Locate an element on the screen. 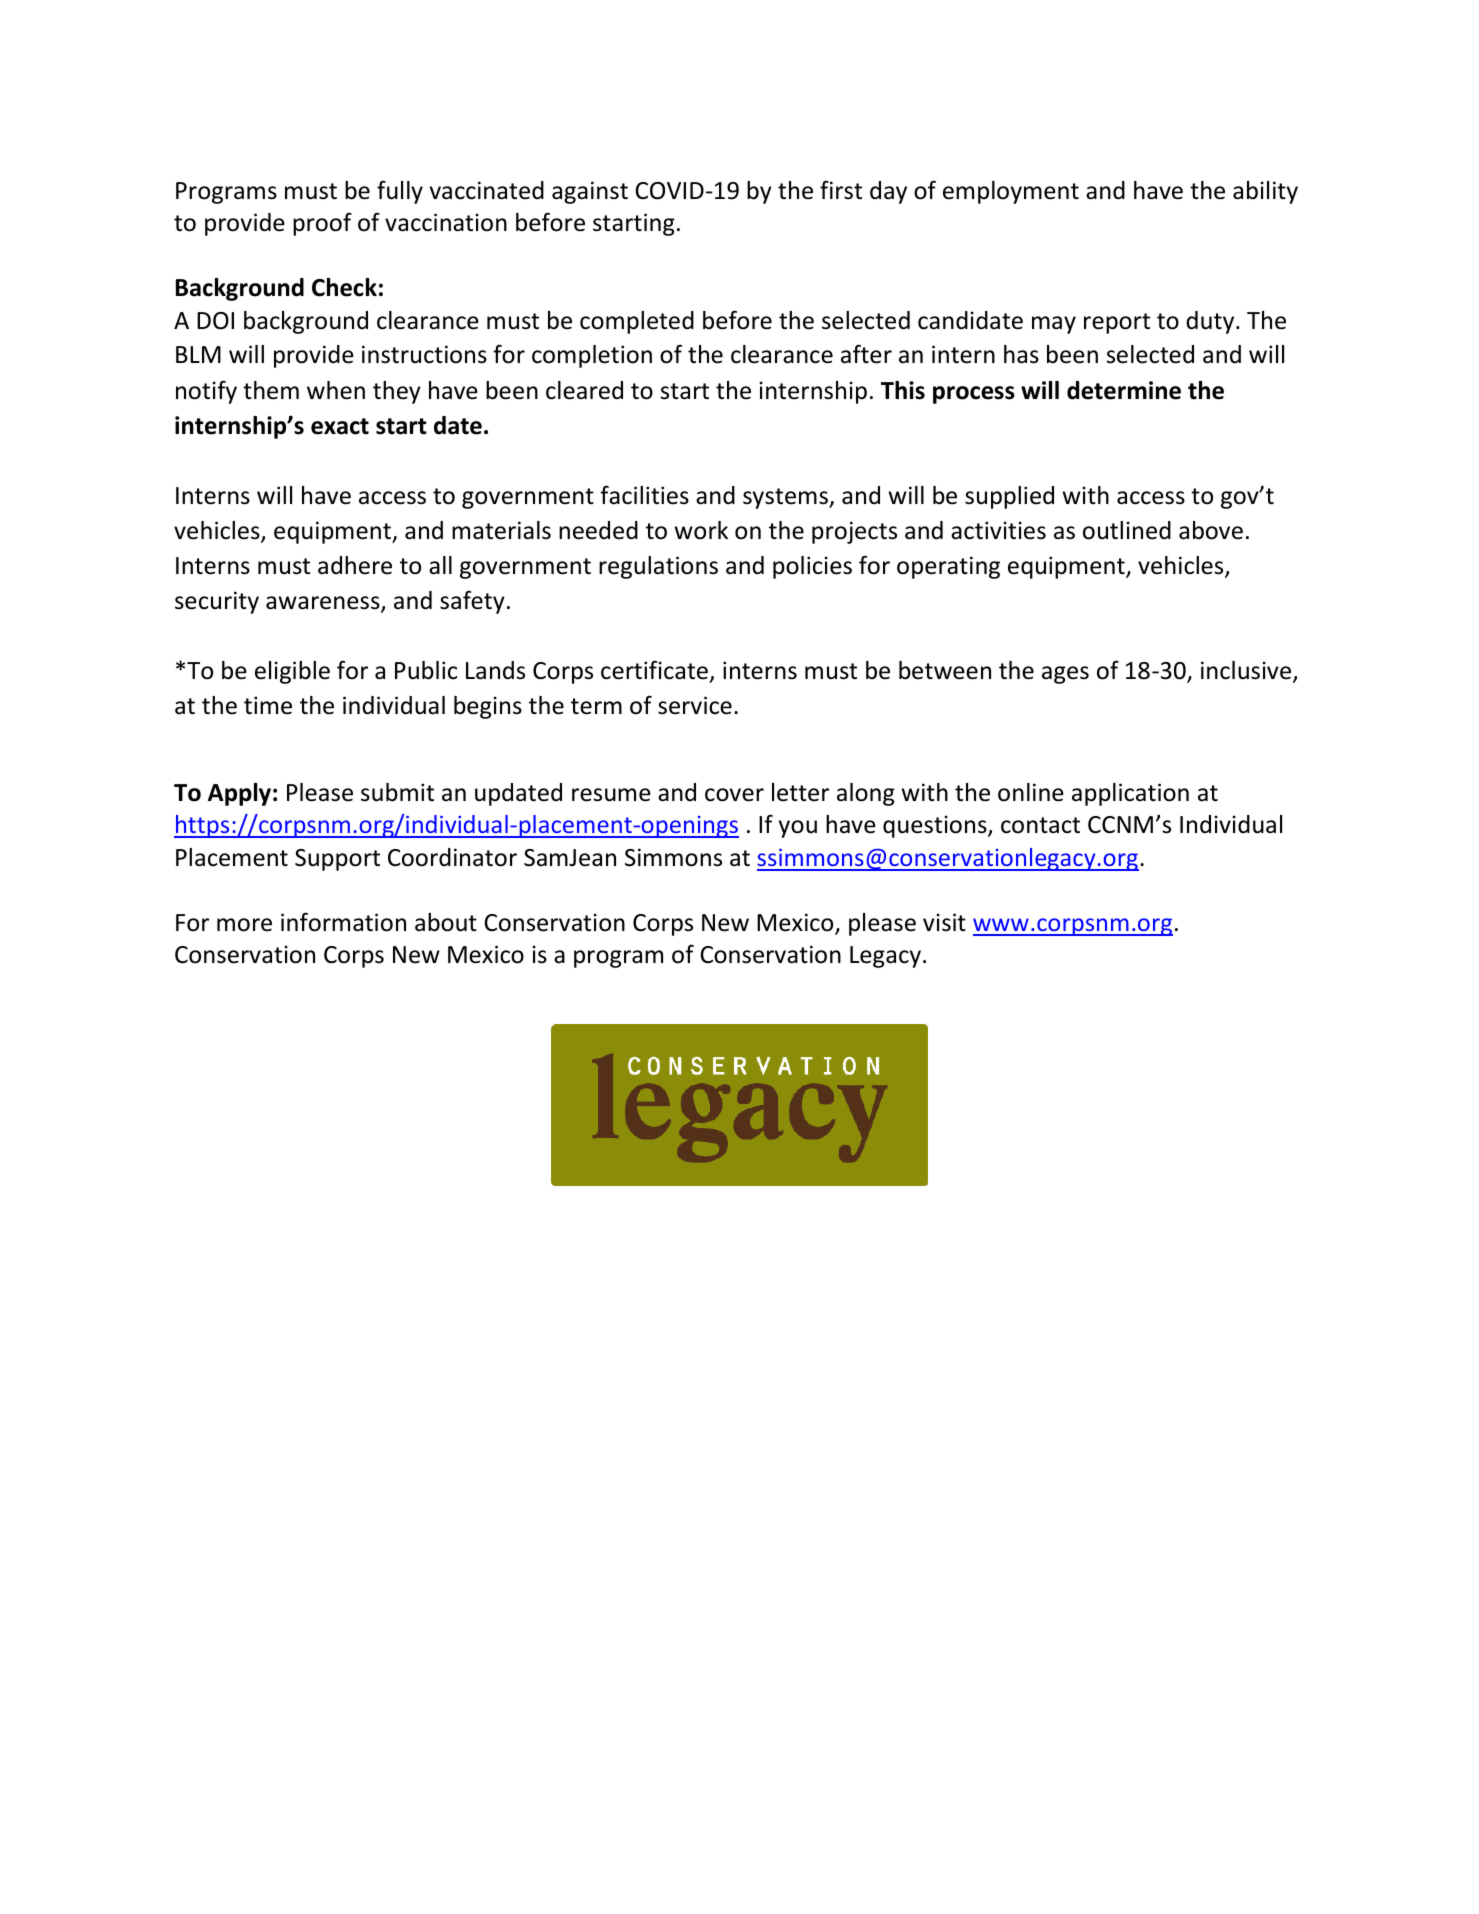  completed is located at coordinates (637, 322).
